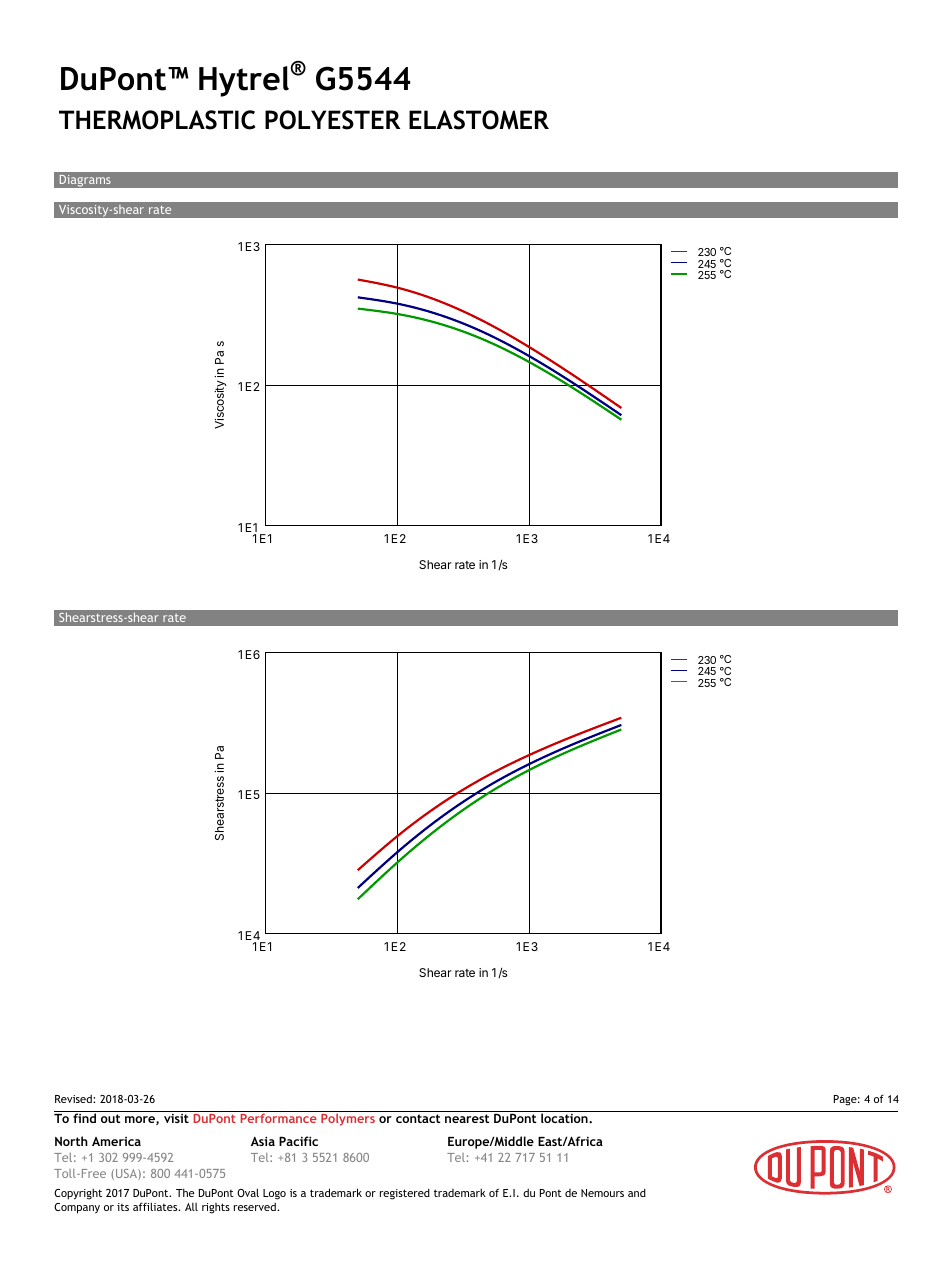 This document has height=1265, width=952. What do you see at coordinates (157, 120) in the document?
I see `THERMOPLASTIC` at bounding box center [157, 120].
